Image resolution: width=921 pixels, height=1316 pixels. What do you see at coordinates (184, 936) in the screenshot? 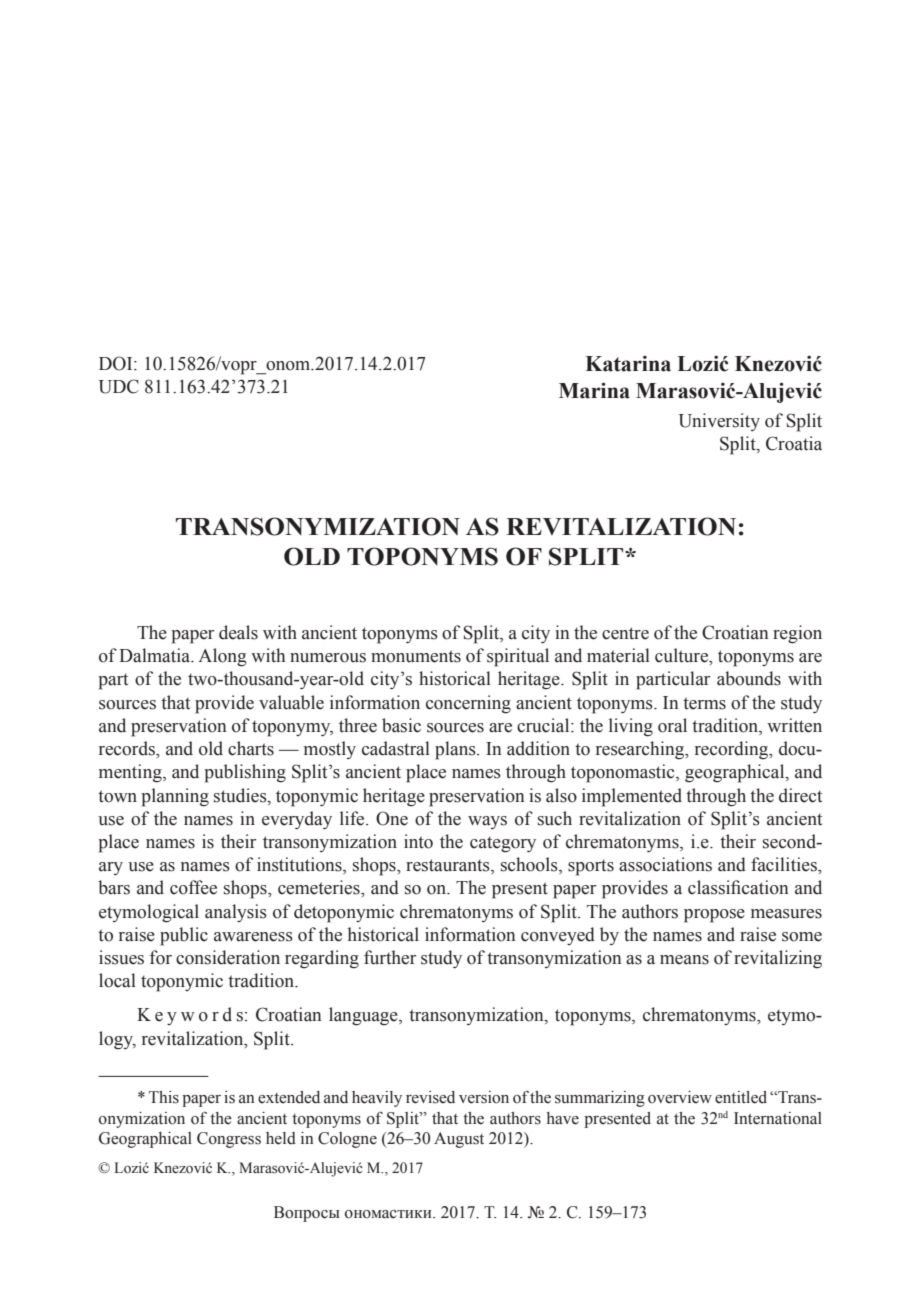
I see `public` at bounding box center [184, 936].
